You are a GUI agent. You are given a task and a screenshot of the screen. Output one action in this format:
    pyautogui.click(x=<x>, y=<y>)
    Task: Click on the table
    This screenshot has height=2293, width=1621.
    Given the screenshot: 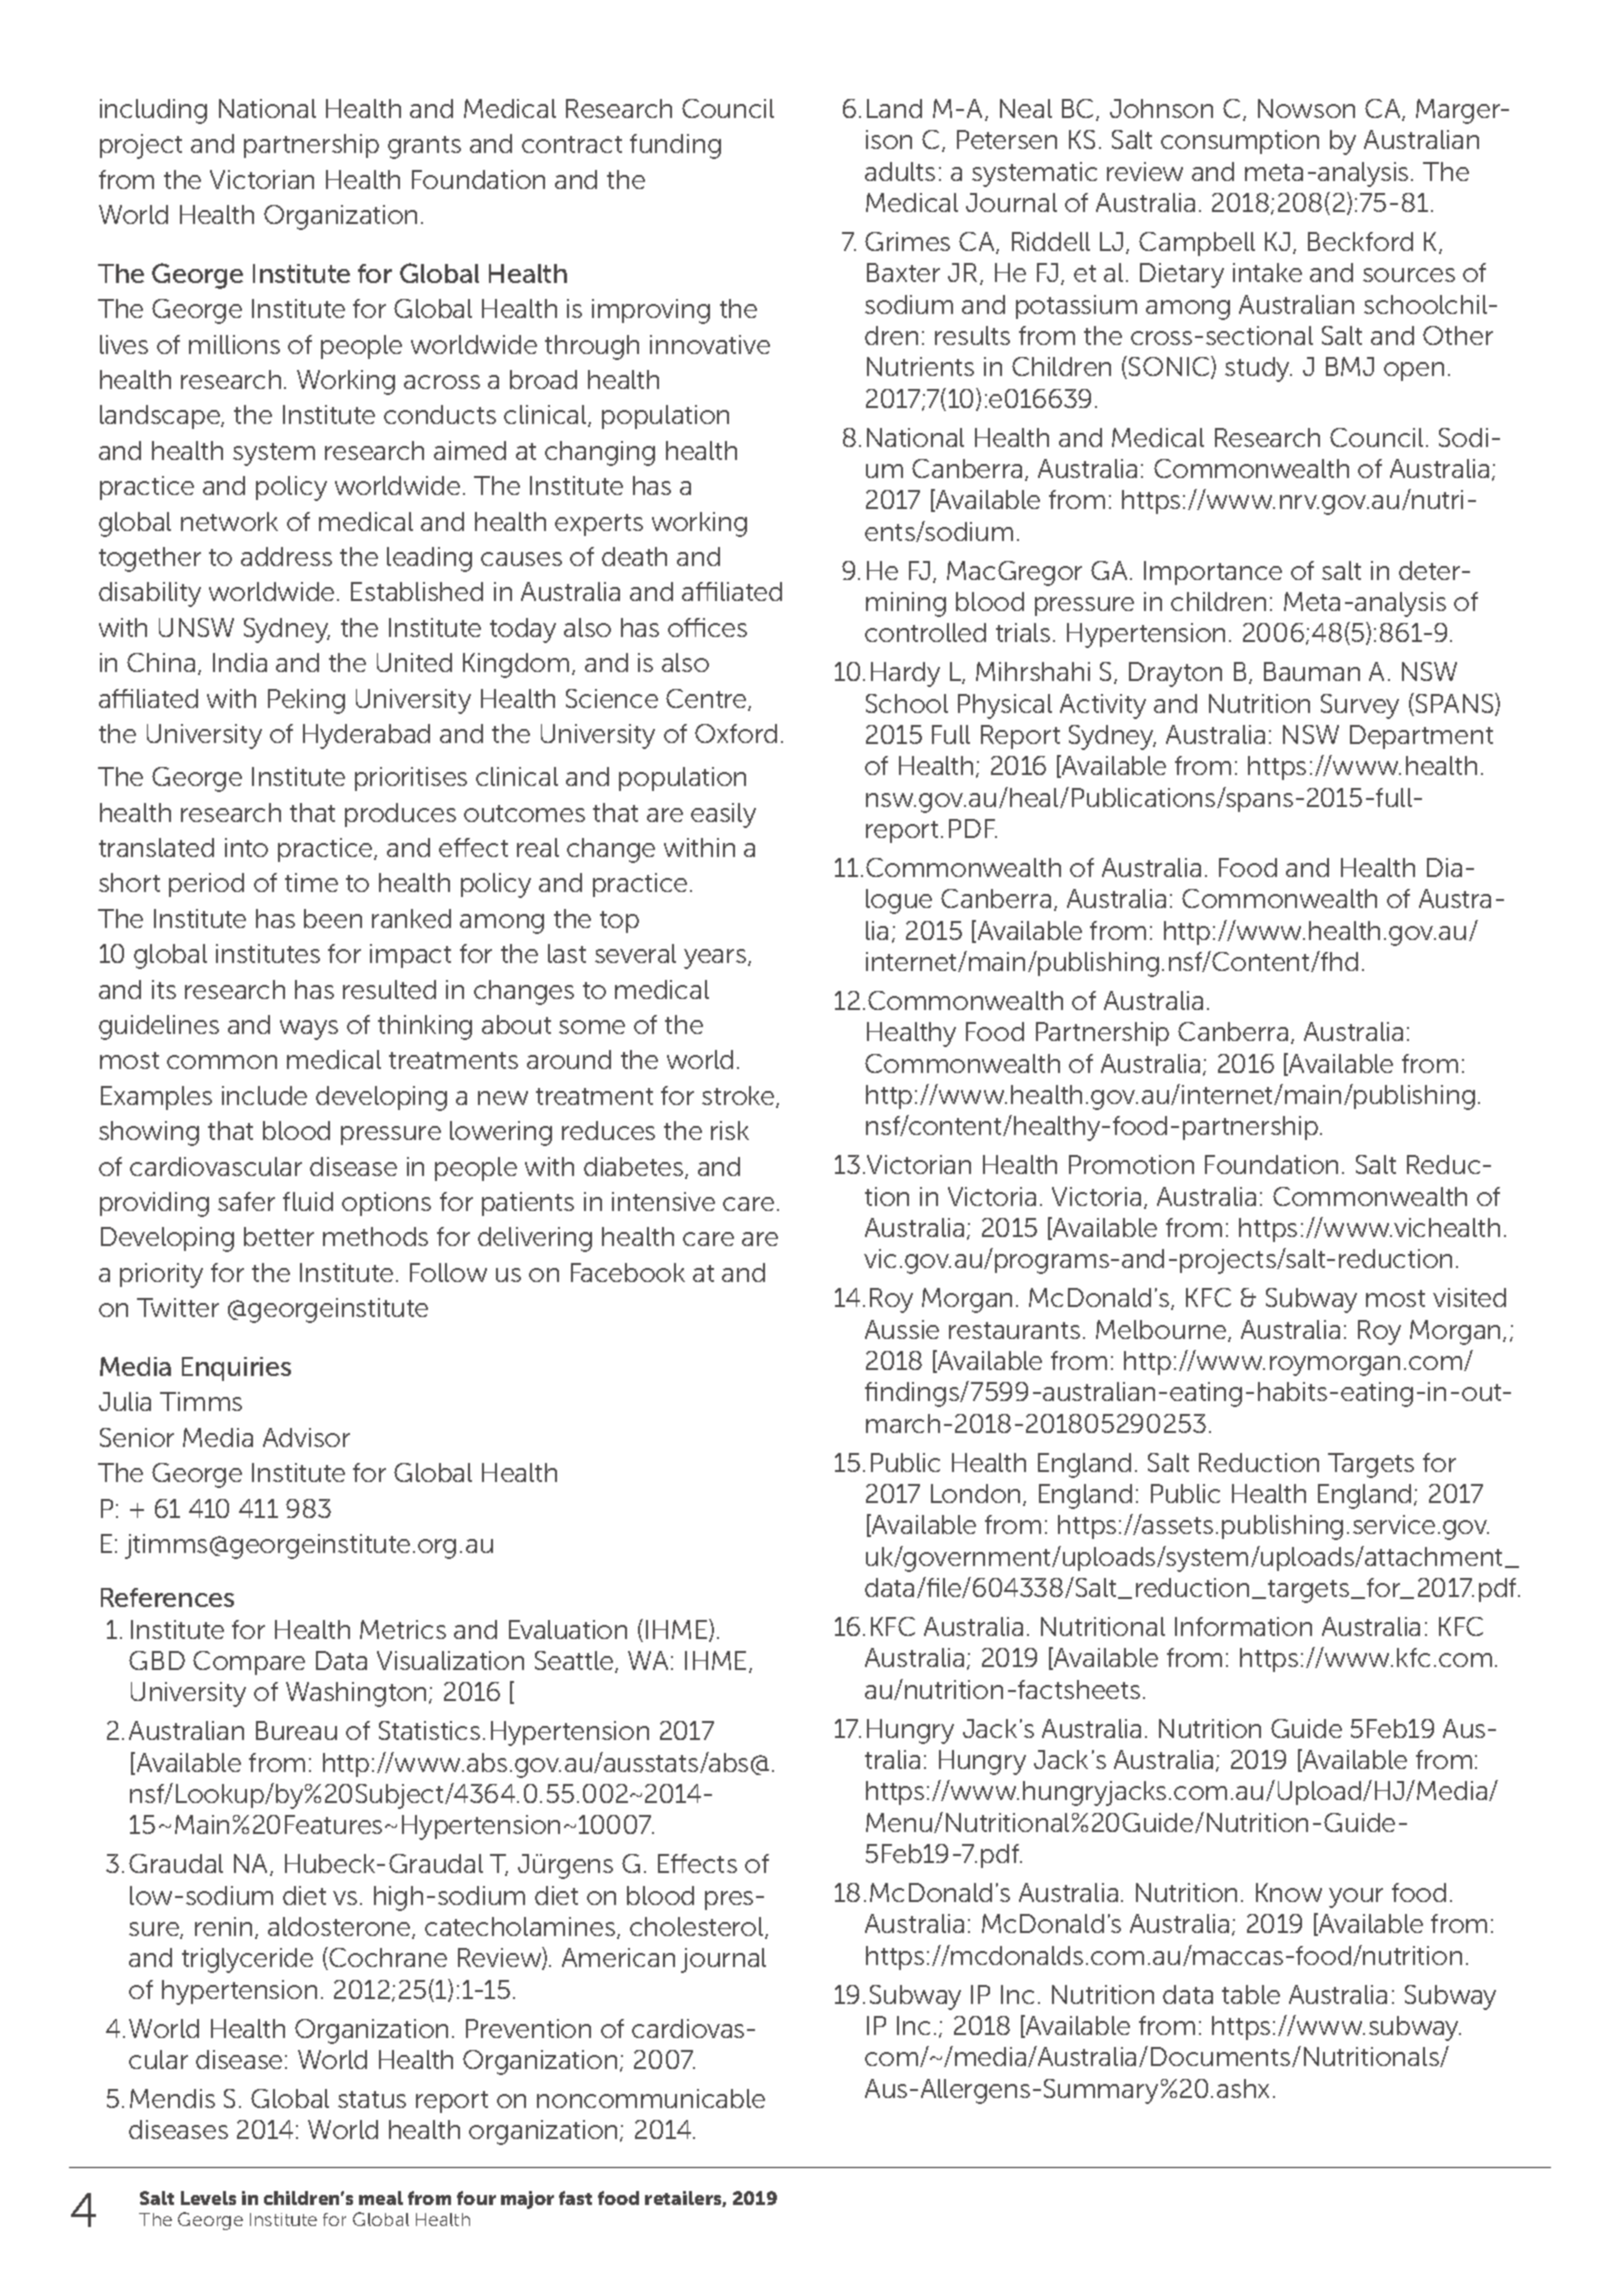 What is the action you would take?
    pyautogui.click(x=1251, y=1994)
